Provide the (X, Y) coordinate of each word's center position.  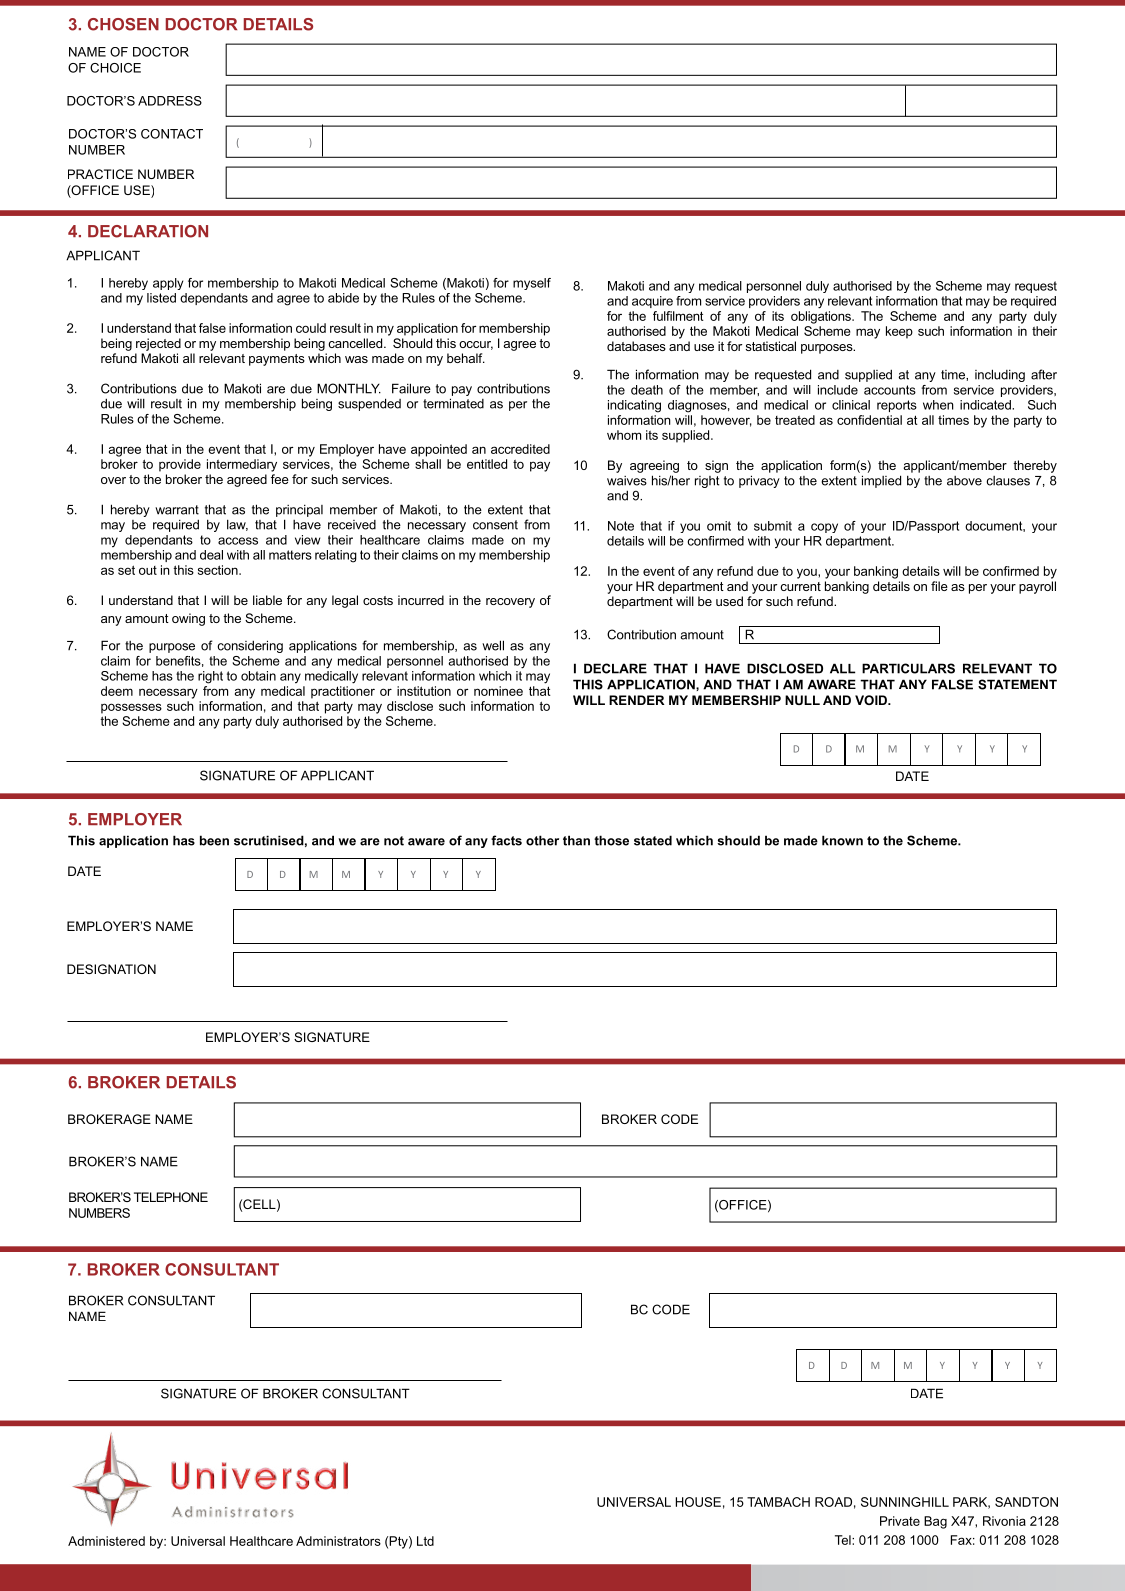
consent (495, 525)
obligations (822, 317)
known (842, 840)
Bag (935, 1522)
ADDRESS (170, 101)
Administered (106, 1541)
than (576, 840)
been (214, 840)
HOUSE (698, 1502)
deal (211, 555)
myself (532, 284)
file (939, 586)
